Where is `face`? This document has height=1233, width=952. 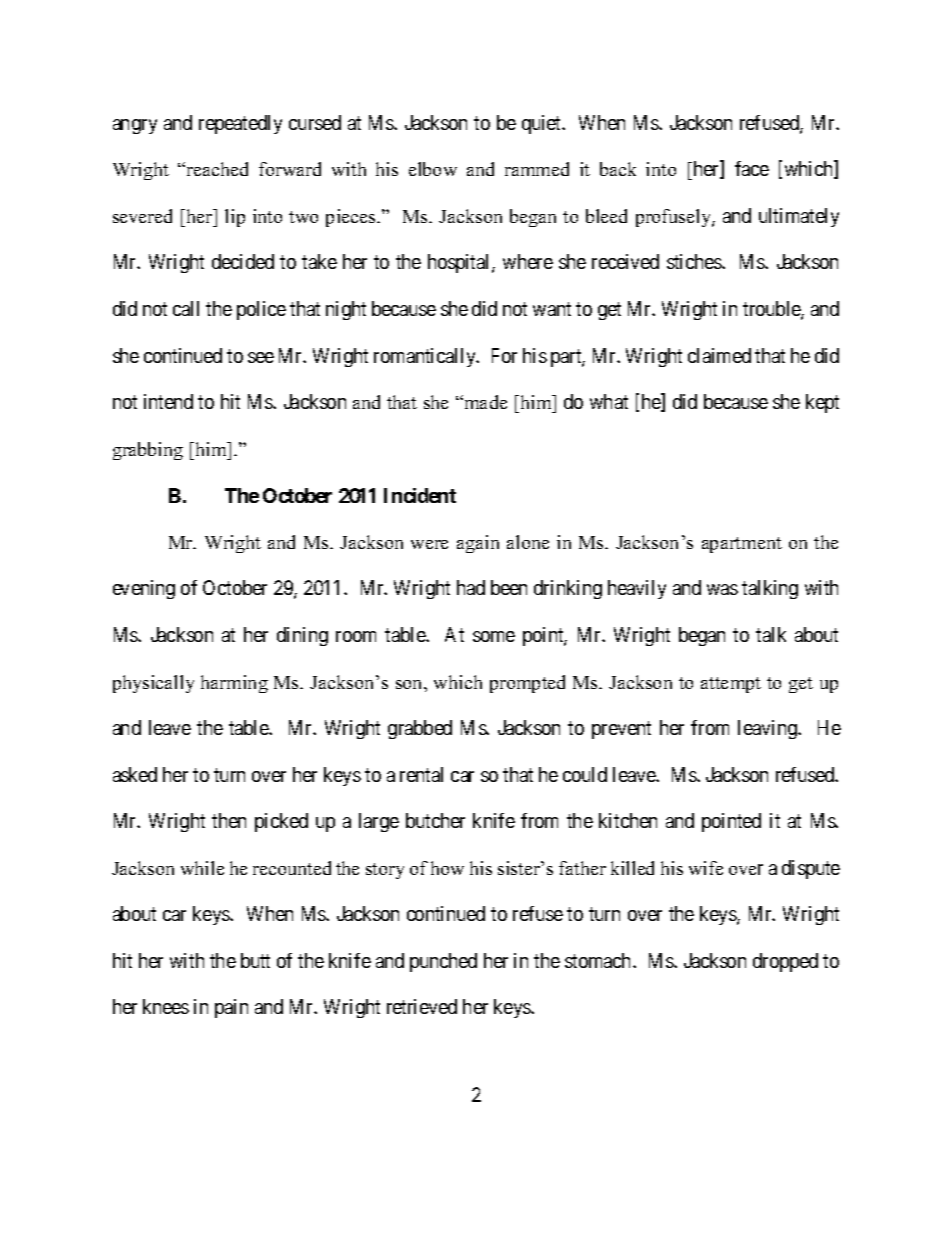 face is located at coordinates (752, 168).
